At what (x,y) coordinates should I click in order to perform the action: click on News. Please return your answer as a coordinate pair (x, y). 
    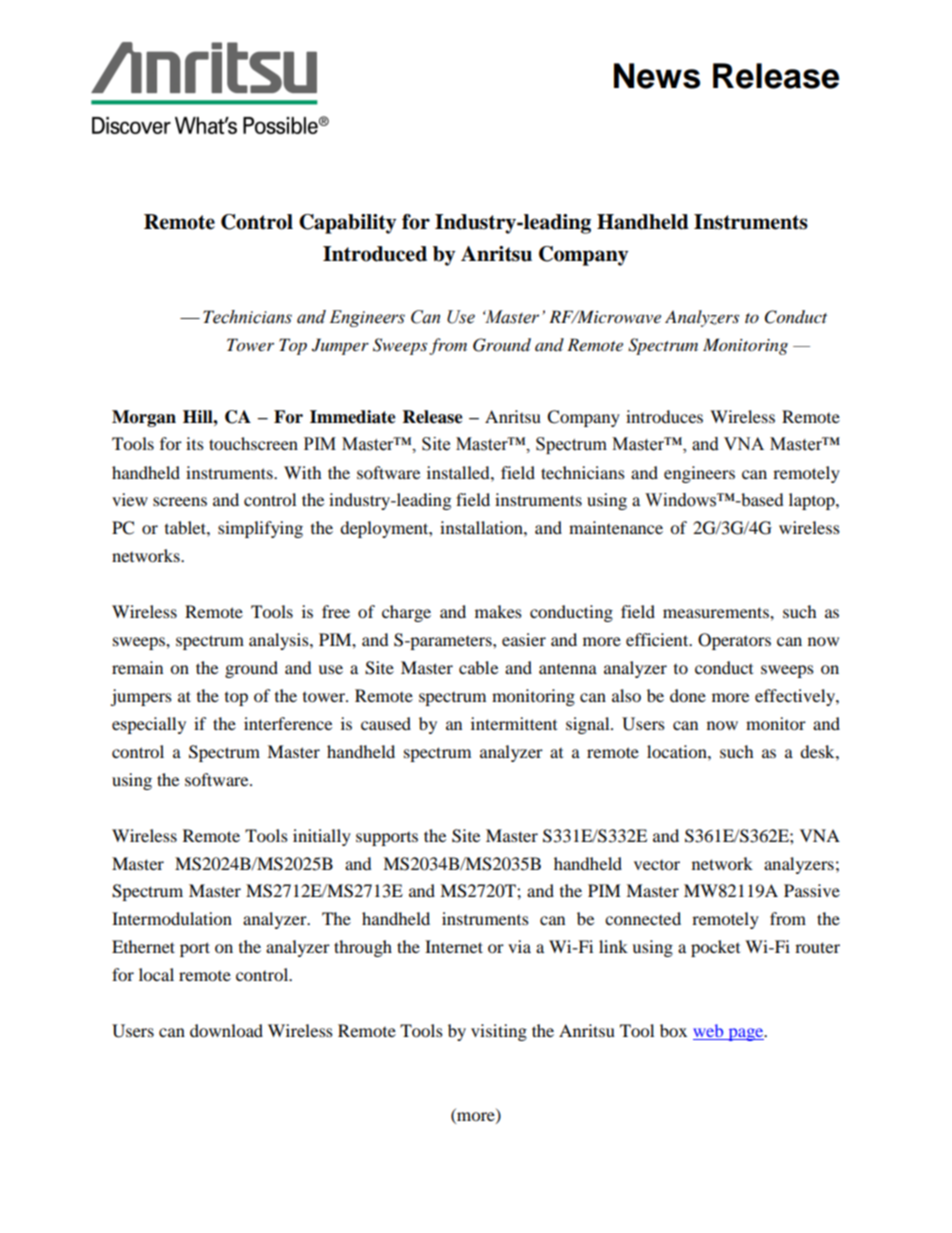
    Looking at the image, I should click on (657, 76).
